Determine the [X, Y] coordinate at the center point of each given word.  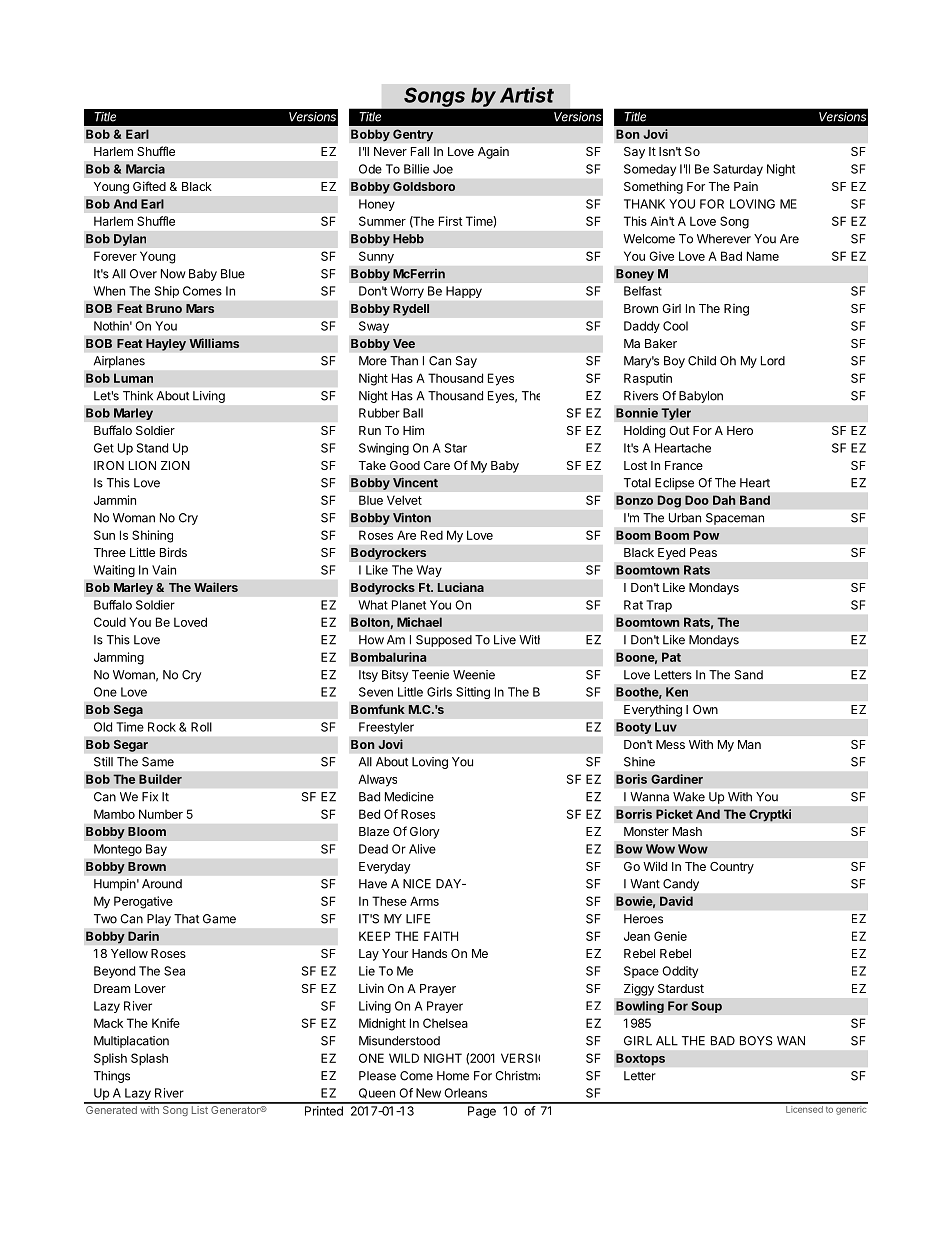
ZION [175, 465]
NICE [417, 884]
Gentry [413, 135]
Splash [149, 1059]
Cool [675, 326]
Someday [650, 170]
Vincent [415, 483]
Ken [677, 692]
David [676, 901]
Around [162, 884]
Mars [200, 308]
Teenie [430, 675]
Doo [697, 500]
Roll [201, 727]
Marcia [145, 169]
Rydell [411, 310]
